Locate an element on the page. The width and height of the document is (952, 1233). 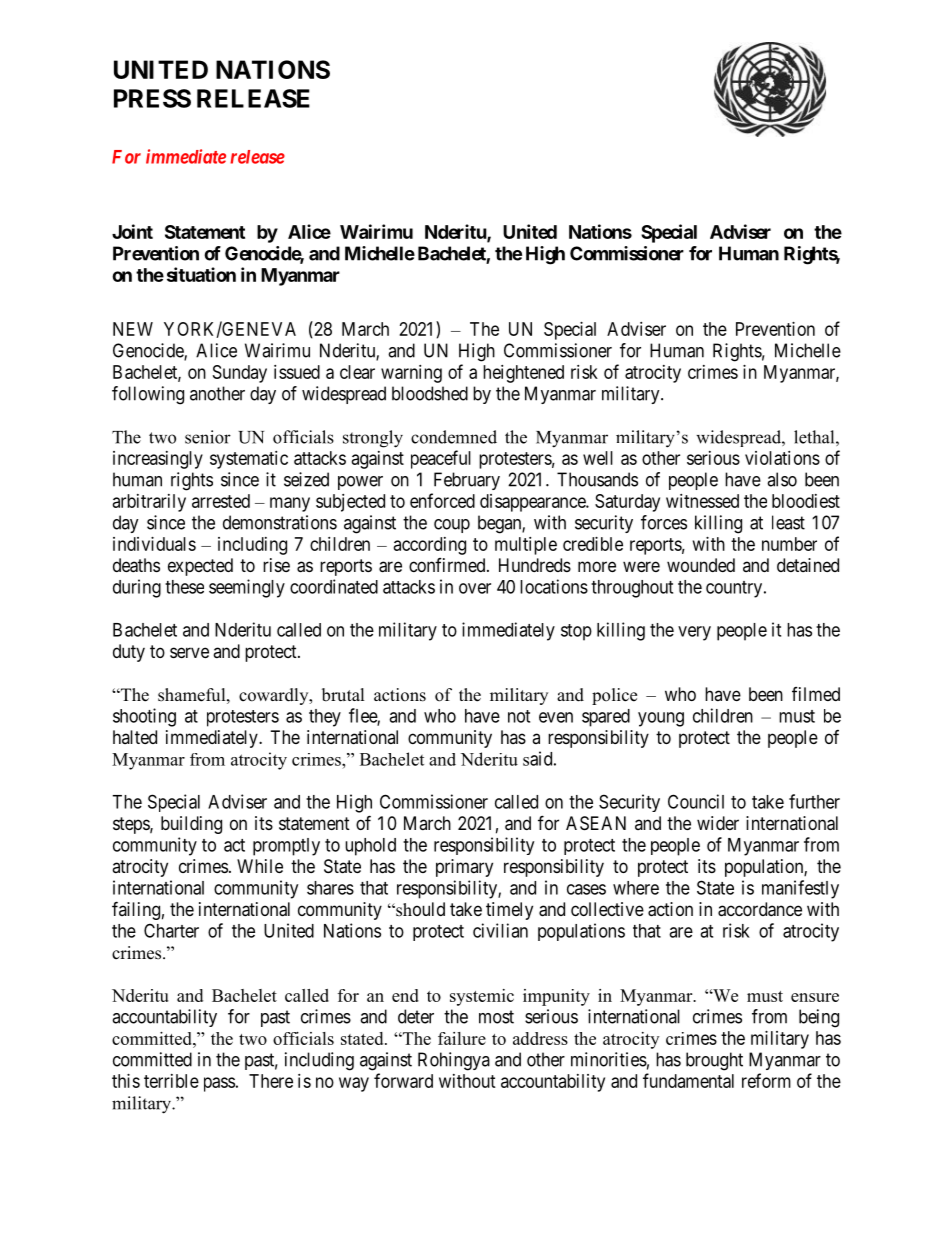
very is located at coordinates (694, 633).
